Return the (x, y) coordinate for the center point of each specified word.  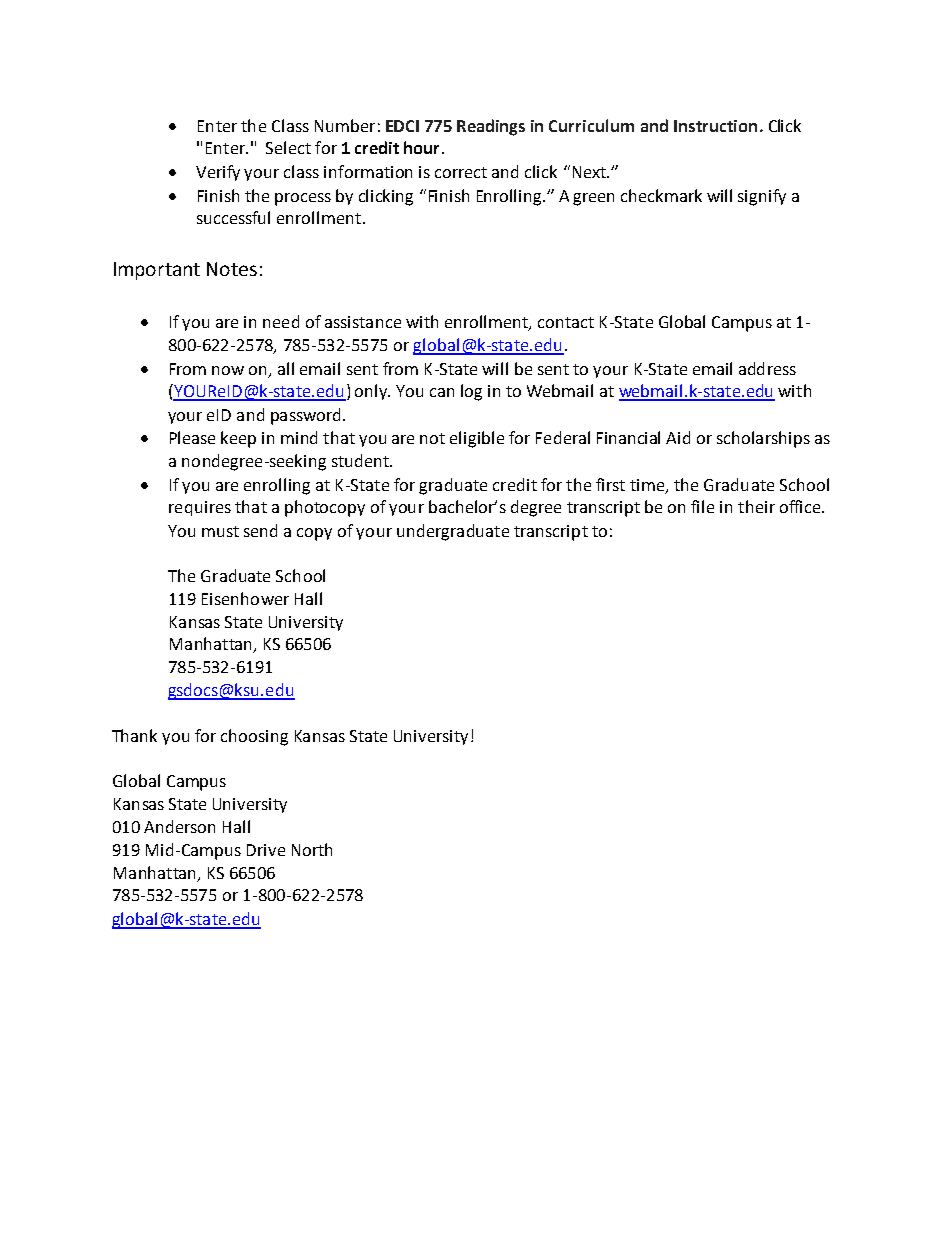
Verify (218, 173)
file (702, 506)
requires (200, 508)
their (756, 506)
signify (762, 197)
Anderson (179, 826)
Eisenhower (245, 598)
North (312, 849)
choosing (254, 737)
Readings (491, 127)
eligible (477, 439)
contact (566, 322)
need (281, 321)
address (767, 368)
